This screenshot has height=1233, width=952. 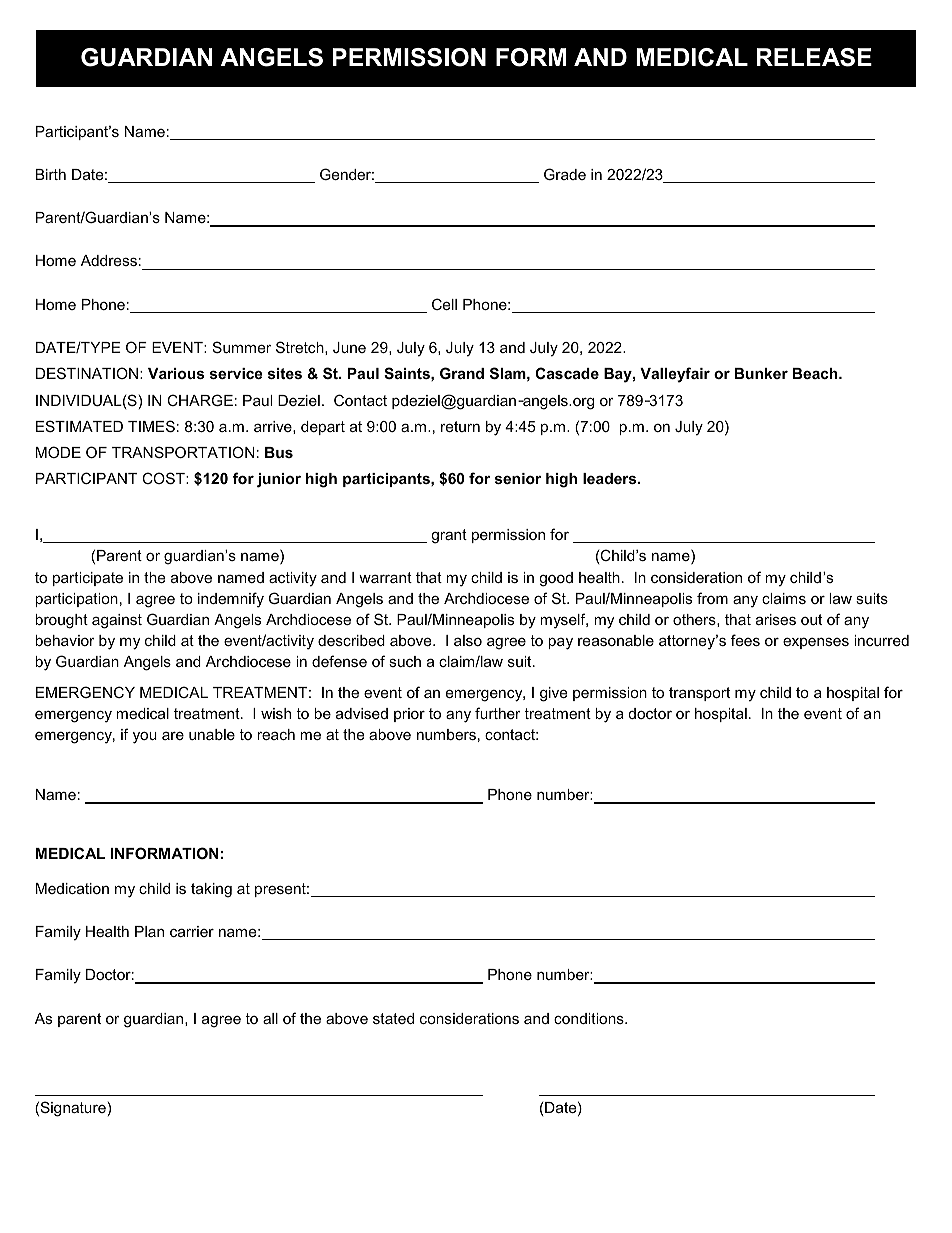 What do you see at coordinates (393, 1018) in the screenshot?
I see `stated` at bounding box center [393, 1018].
